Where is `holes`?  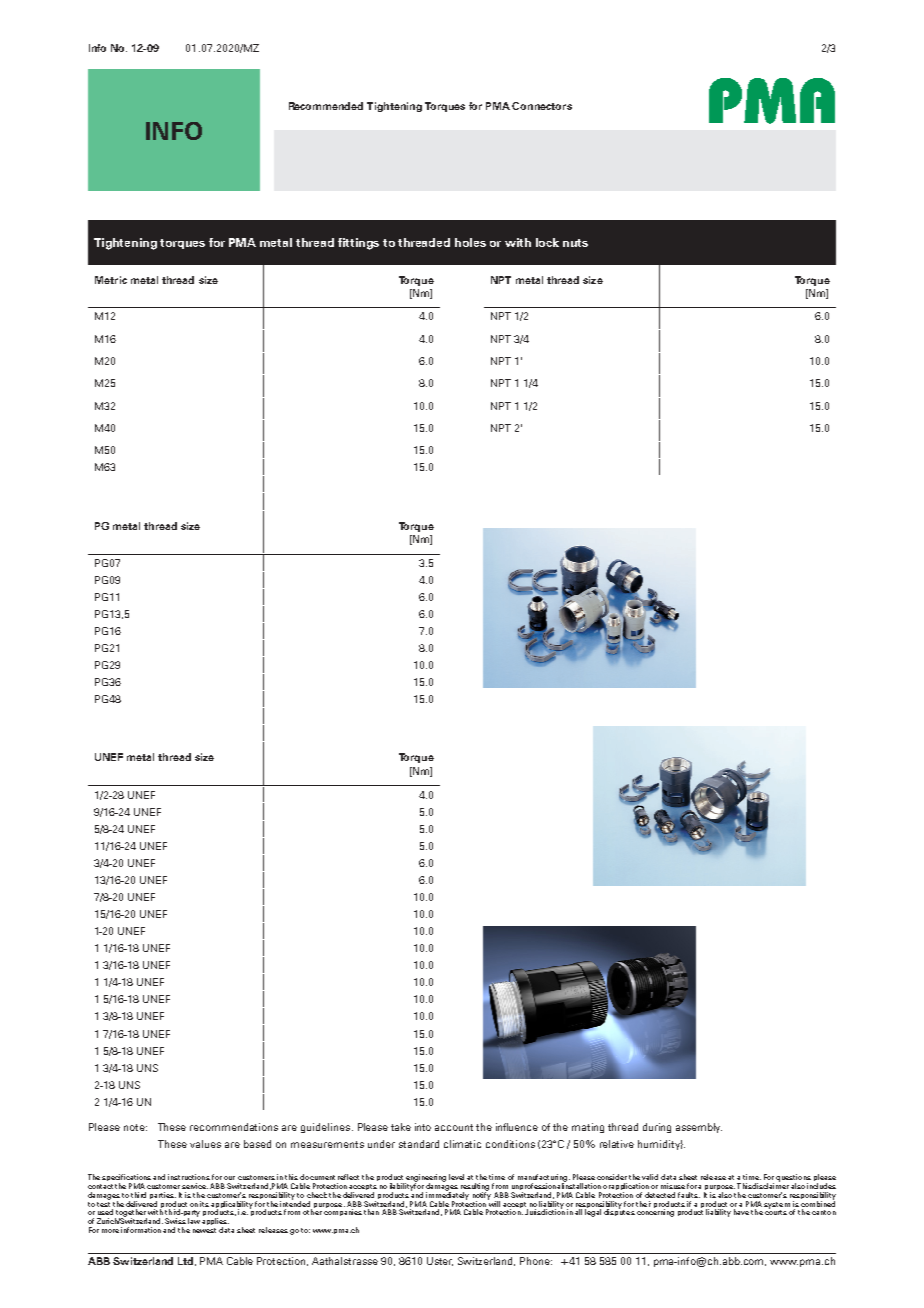 holes is located at coordinates (470, 242).
